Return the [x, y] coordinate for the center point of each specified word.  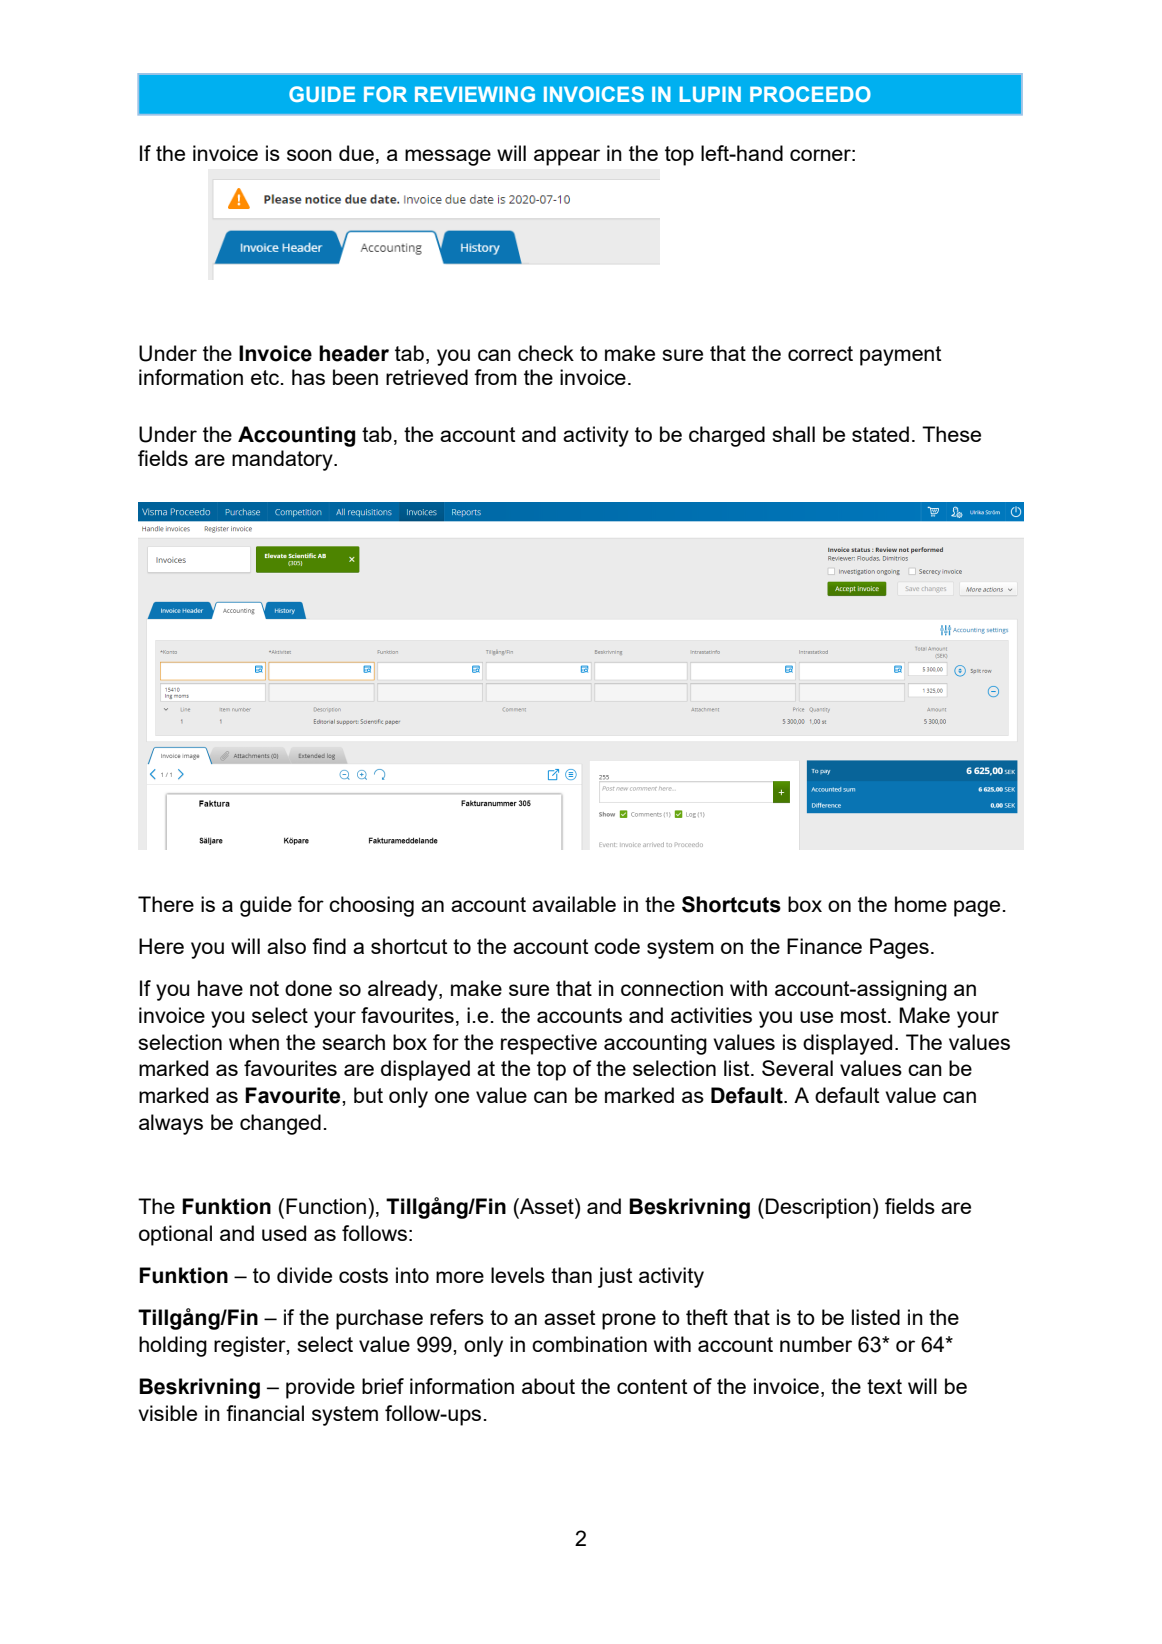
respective [549, 1044]
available [574, 904]
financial [265, 1413]
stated [880, 434]
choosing [371, 906]
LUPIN [710, 94]
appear [567, 157]
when [254, 1042]
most [865, 1015]
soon [309, 155]
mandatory [283, 460]
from [495, 377]
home [921, 904]
